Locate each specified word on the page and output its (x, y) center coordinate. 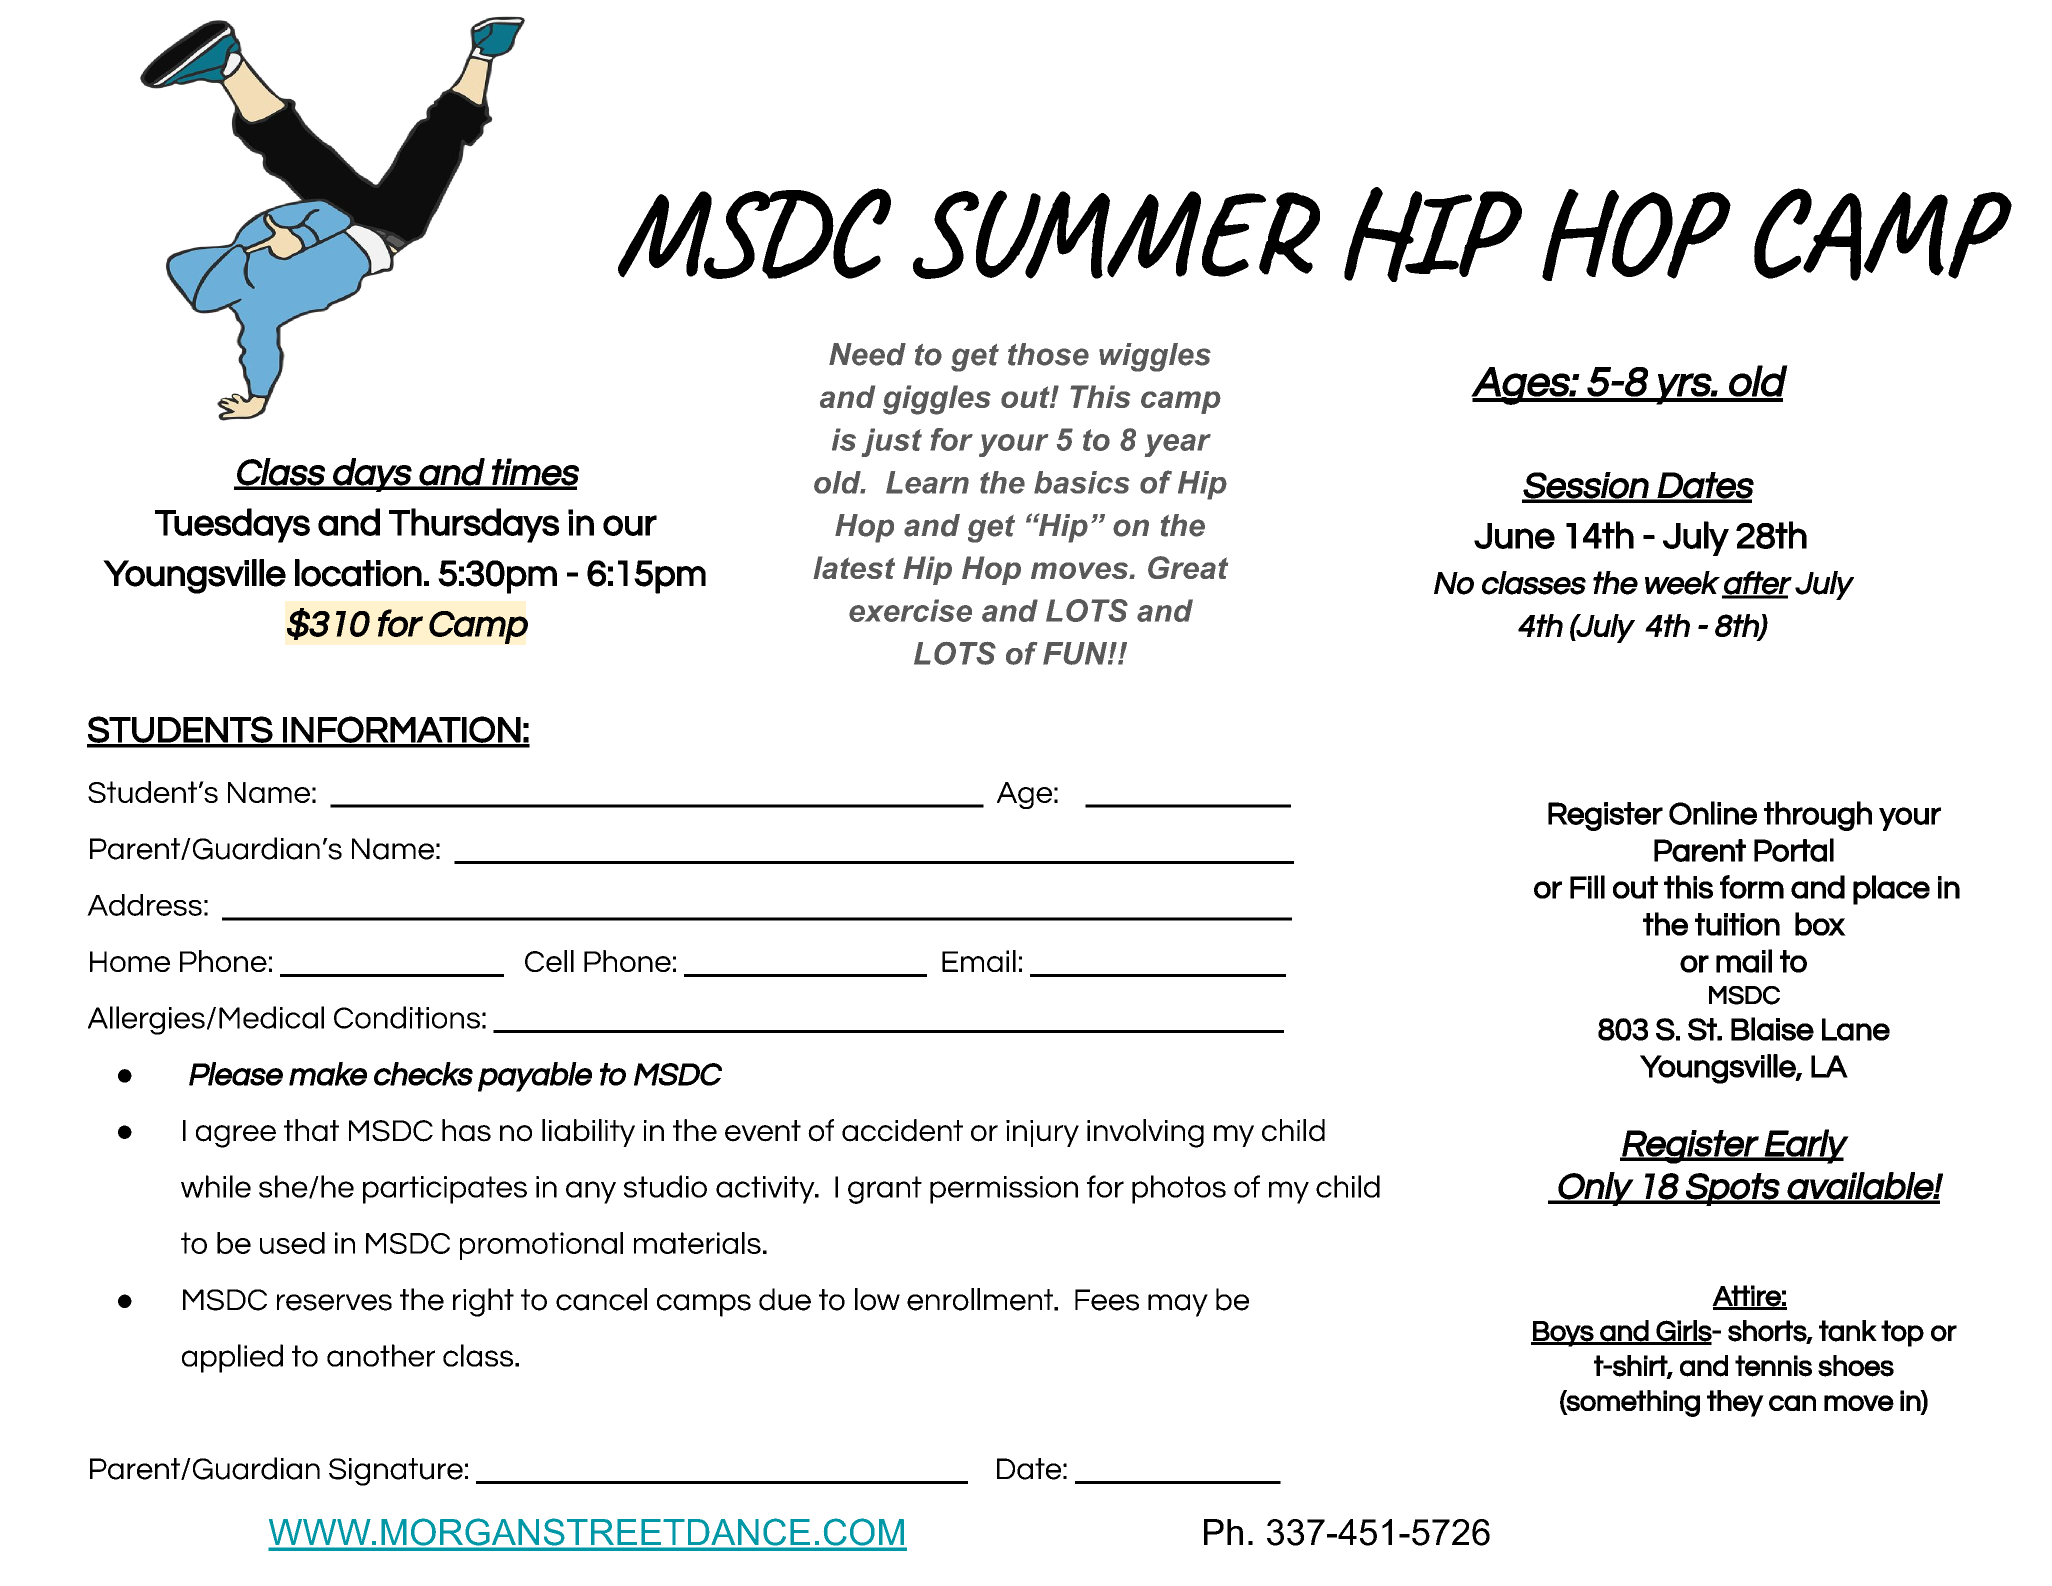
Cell (549, 961)
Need (867, 354)
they (1735, 1403)
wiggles (1155, 357)
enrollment (981, 1299)
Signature (396, 1472)
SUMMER (1116, 234)
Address (144, 905)
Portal (1794, 850)
